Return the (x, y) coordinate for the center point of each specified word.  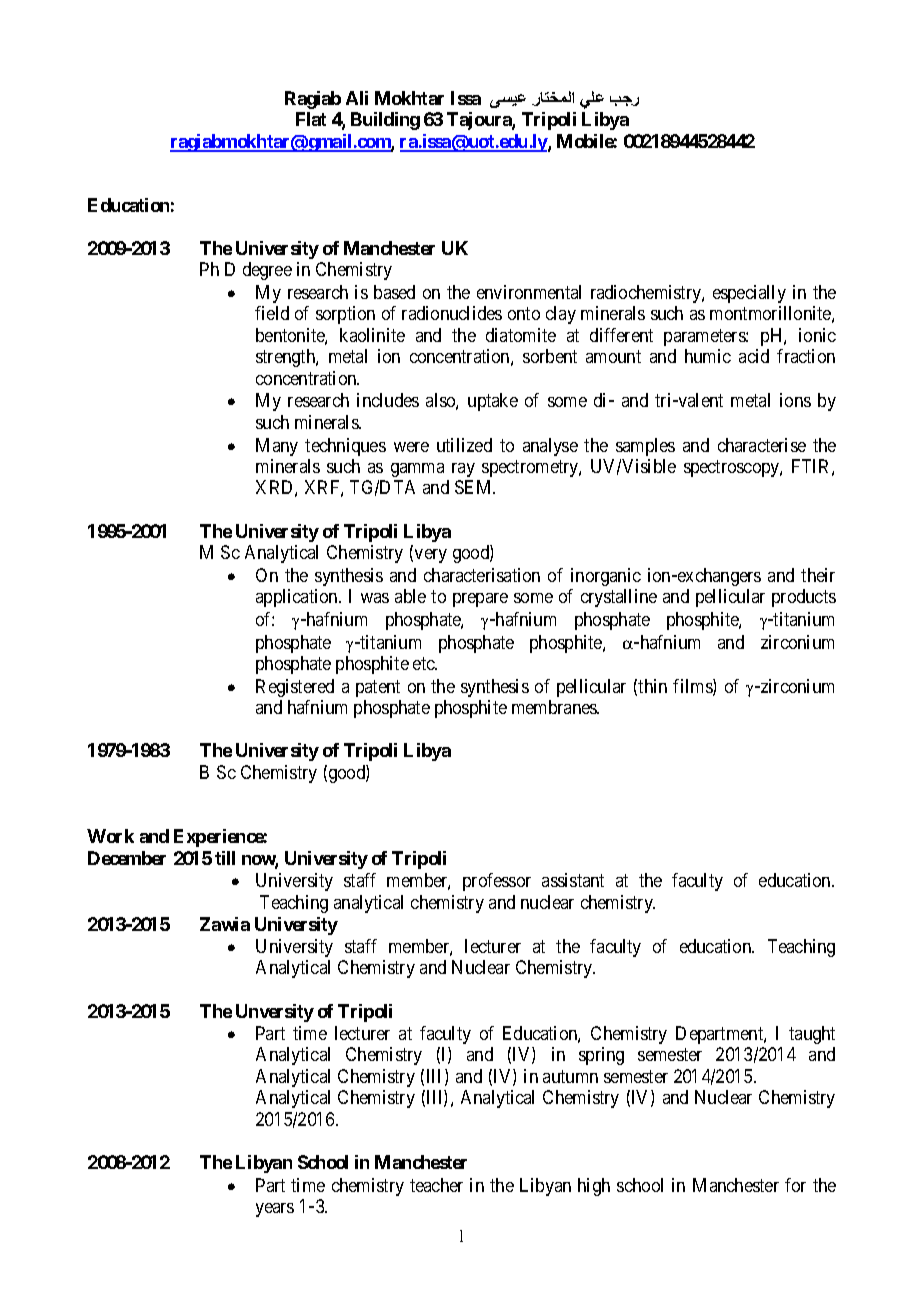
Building (385, 121)
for (795, 1185)
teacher (436, 1185)
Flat (311, 119)
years (275, 1210)
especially (749, 294)
